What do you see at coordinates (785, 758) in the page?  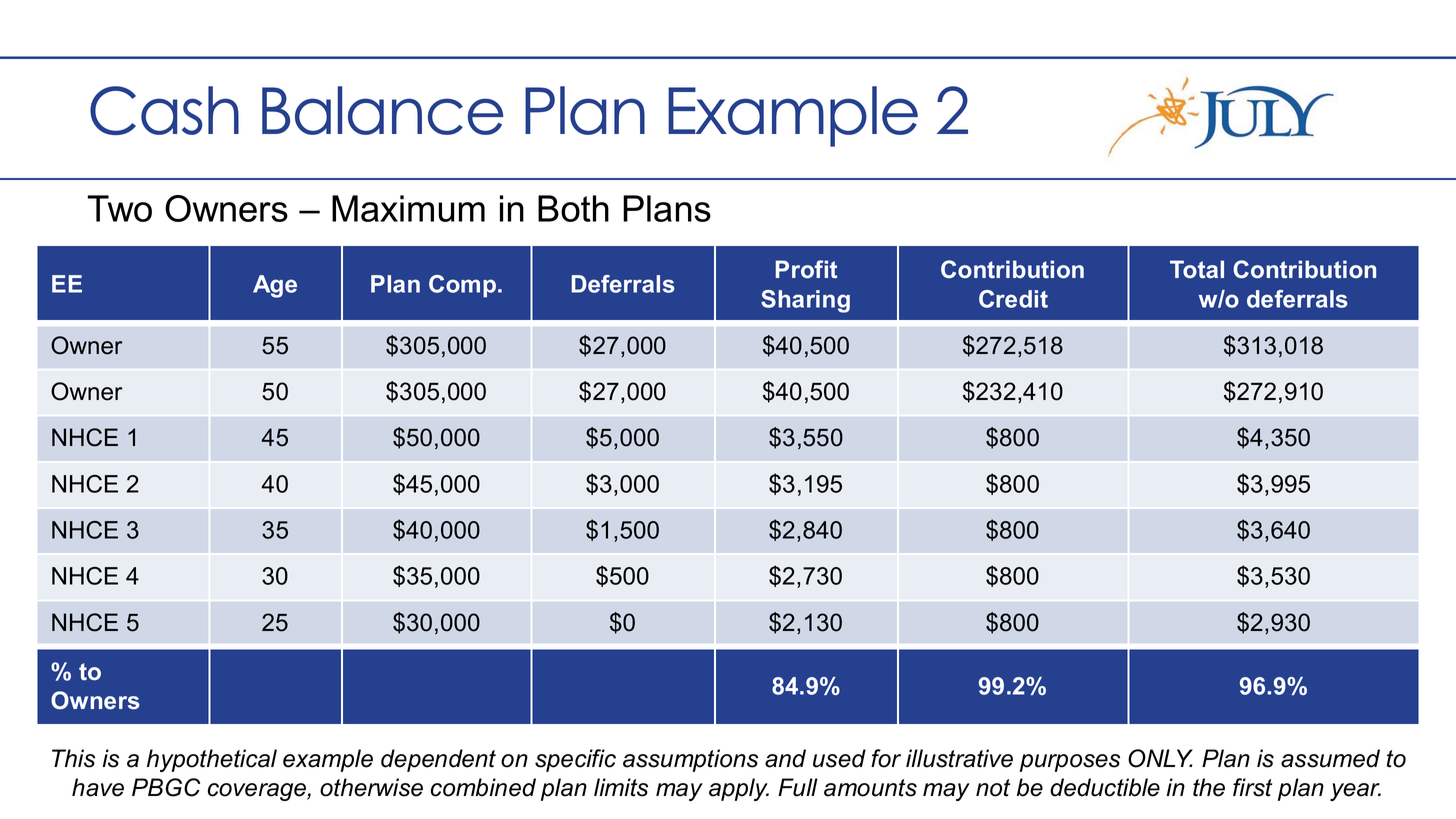 I see `and` at bounding box center [785, 758].
